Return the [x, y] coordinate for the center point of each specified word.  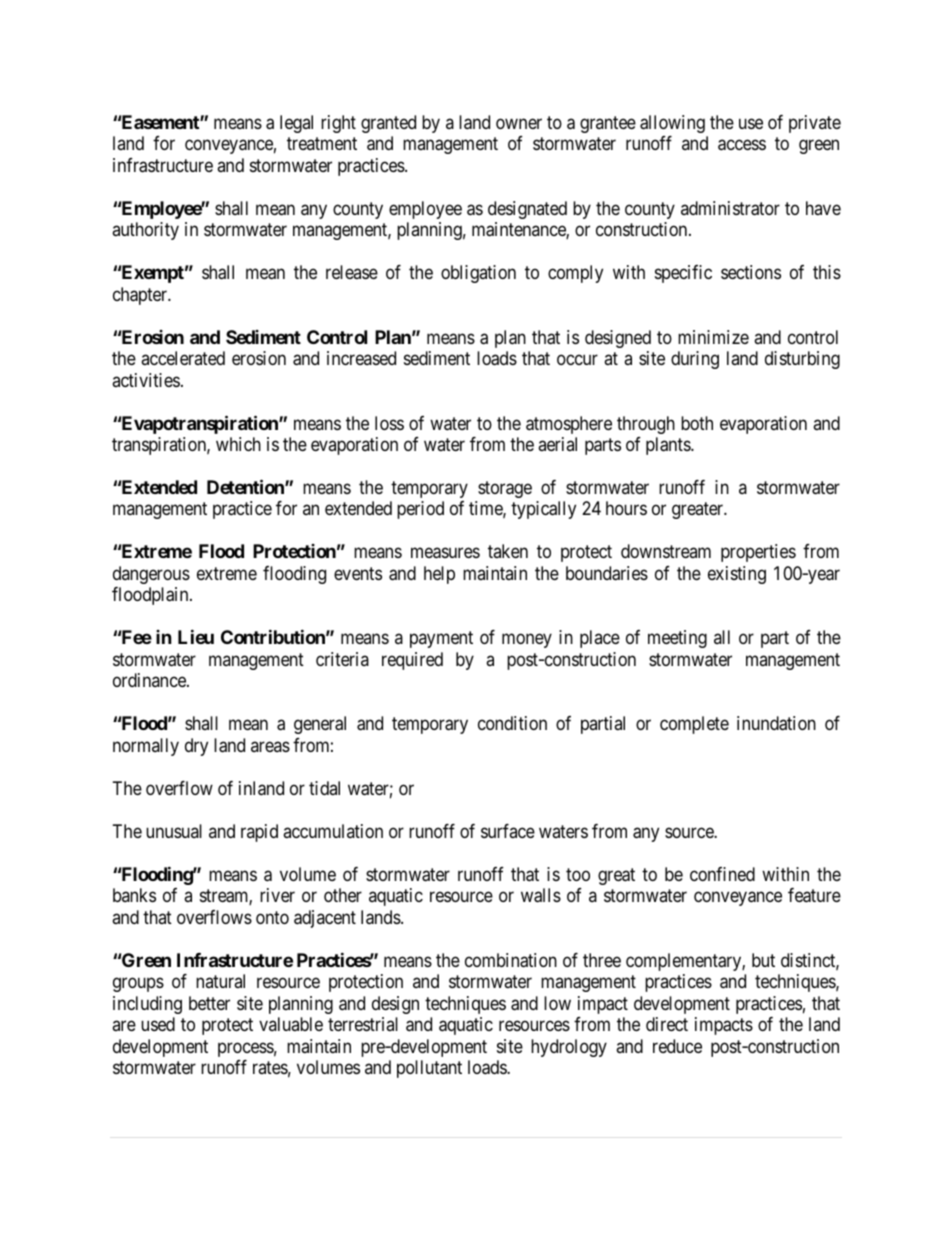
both [697, 423]
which [238, 444]
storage [505, 489]
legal [296, 124]
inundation [776, 723]
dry [196, 747]
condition [512, 723]
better [209, 1003]
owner [519, 123]
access [742, 145]
